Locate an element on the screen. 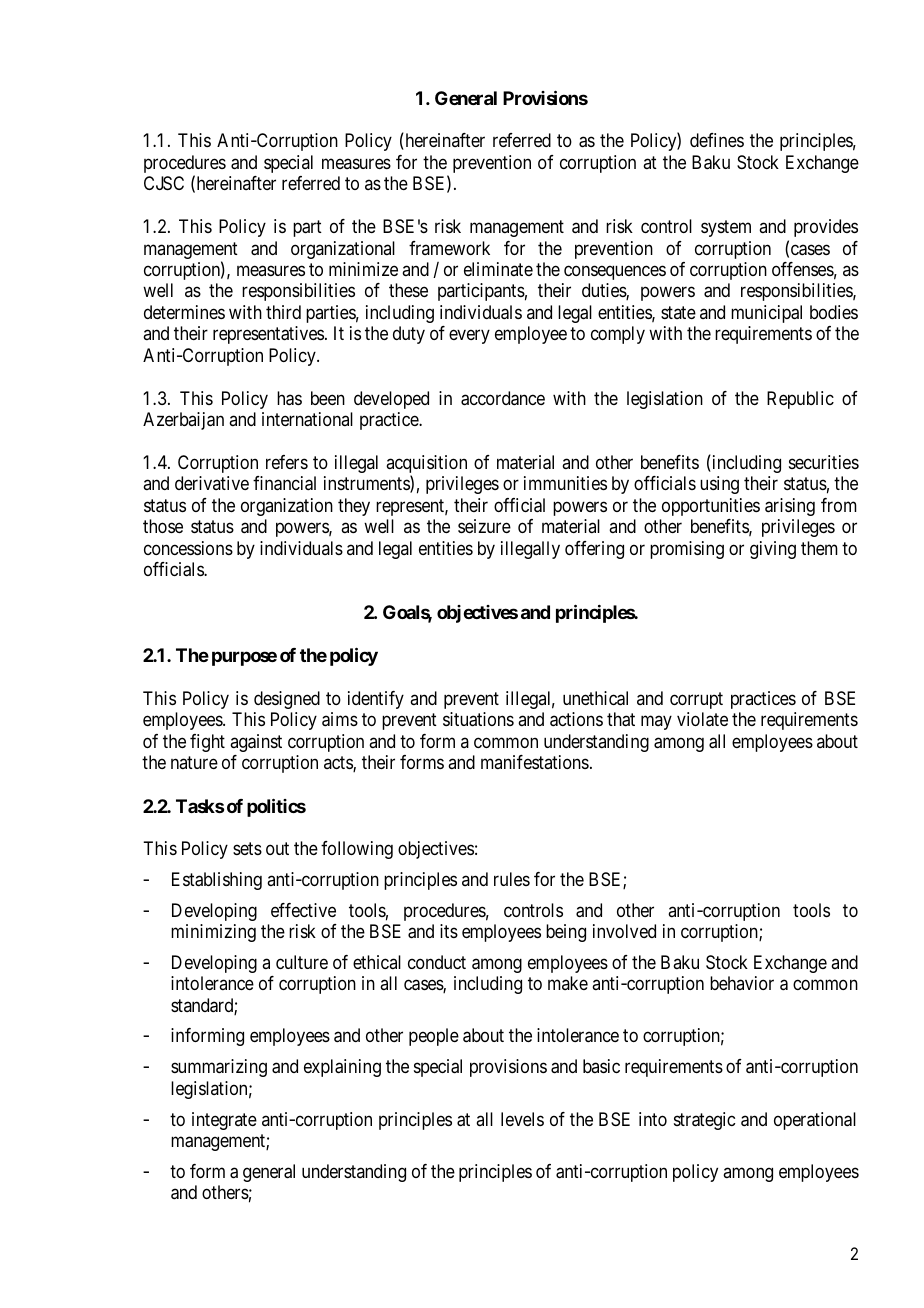 The height and width of the screenshot is (1308, 924). minimize is located at coordinates (363, 269).
